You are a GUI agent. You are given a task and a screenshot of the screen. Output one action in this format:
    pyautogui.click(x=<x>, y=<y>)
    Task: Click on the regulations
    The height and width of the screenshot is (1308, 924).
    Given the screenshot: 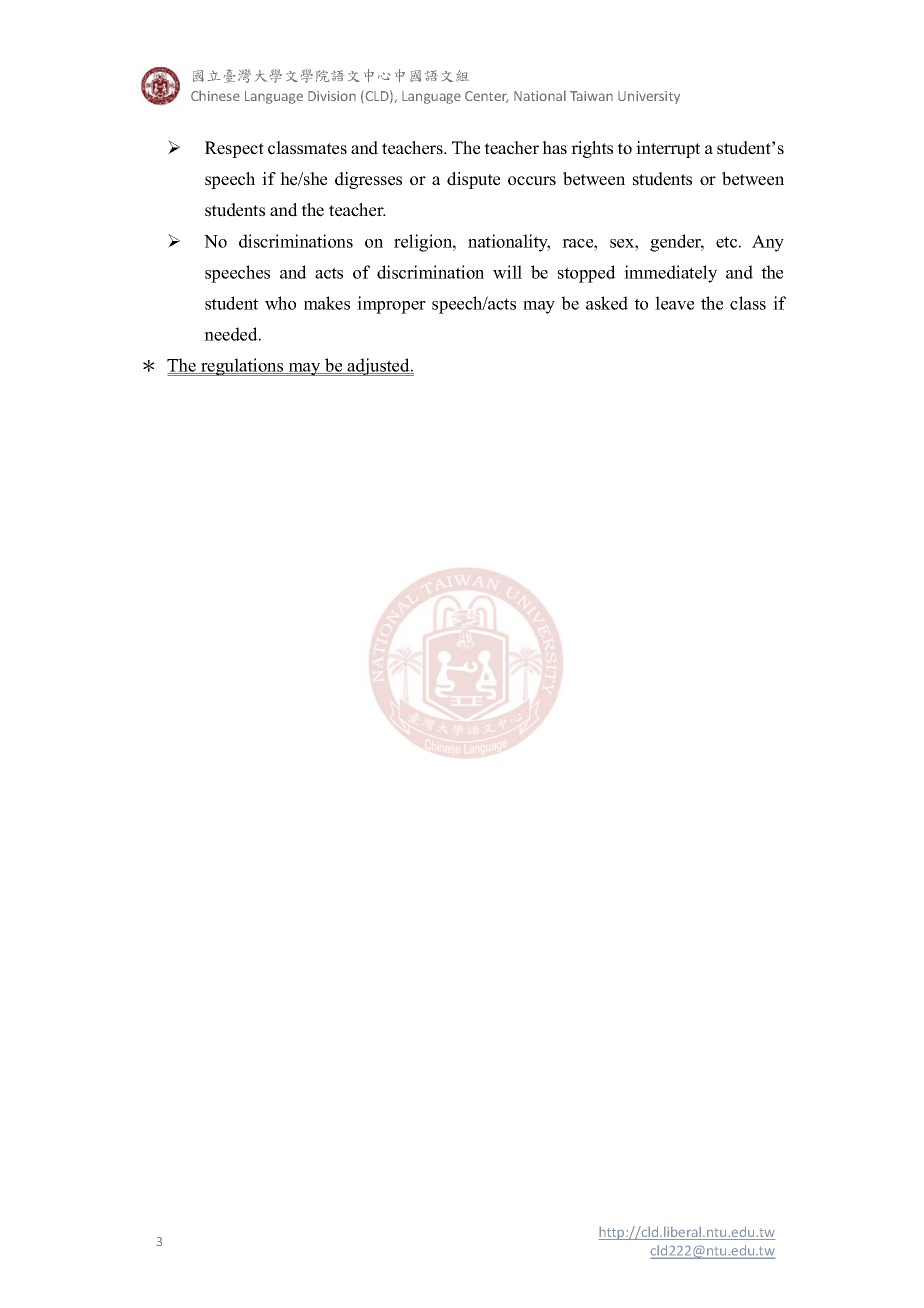 What is the action you would take?
    pyautogui.click(x=242, y=367)
